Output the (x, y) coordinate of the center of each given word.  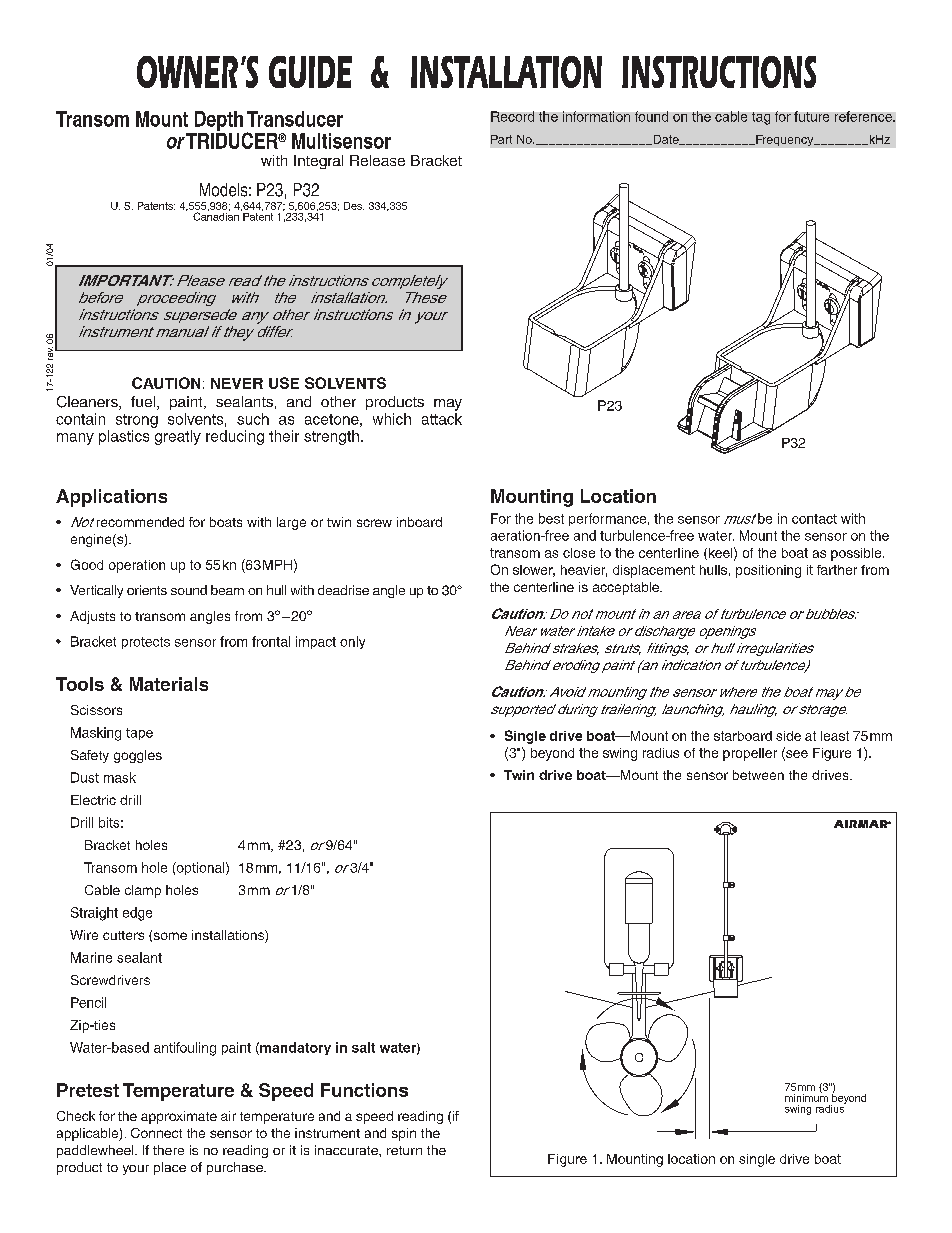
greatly (178, 437)
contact (814, 519)
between (758, 775)
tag (761, 118)
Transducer (295, 119)
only (352, 642)
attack (442, 419)
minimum (806, 1096)
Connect (156, 1133)
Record (512, 116)
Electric (93, 800)
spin (404, 1134)
